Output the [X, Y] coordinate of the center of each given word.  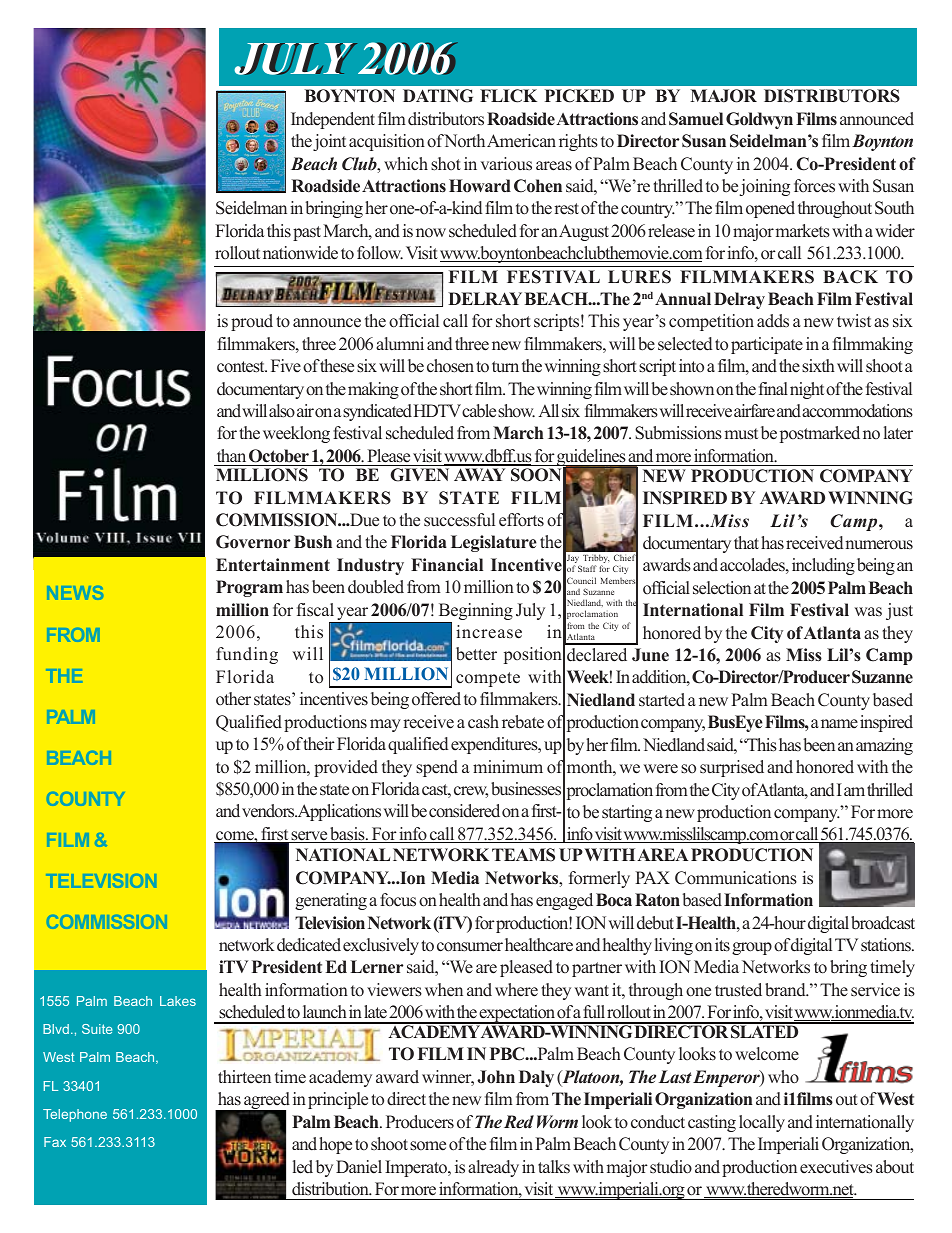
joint [329, 142]
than [231, 455]
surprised [732, 768]
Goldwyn [759, 120]
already [493, 1168]
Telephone [75, 1115]
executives [836, 1167]
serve [309, 837]
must [741, 434]
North [464, 141]
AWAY [479, 474]
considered [464, 811]
